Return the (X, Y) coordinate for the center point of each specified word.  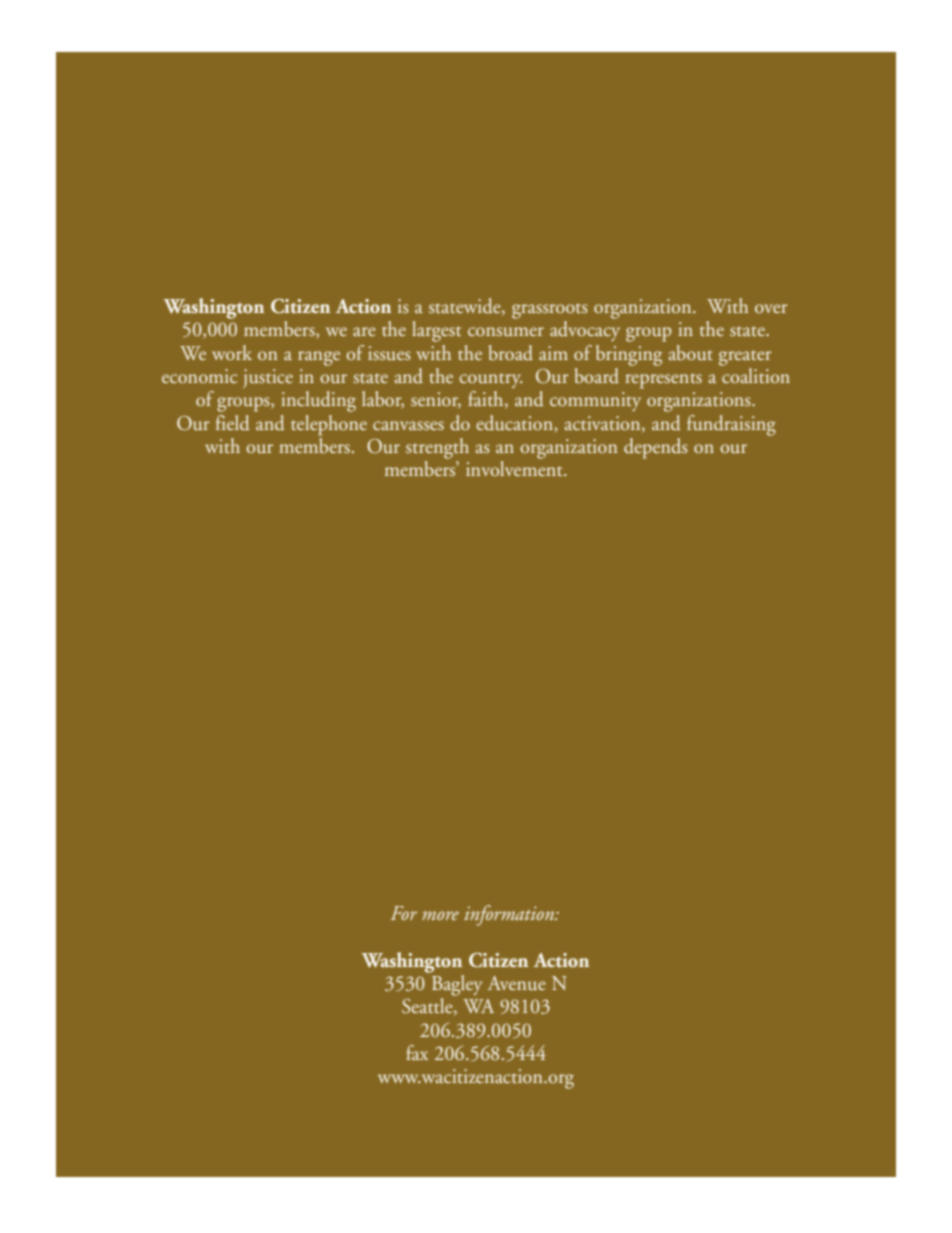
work (232, 352)
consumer (506, 332)
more (440, 915)
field (233, 422)
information (510, 915)
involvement (515, 468)
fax (417, 1052)
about (690, 353)
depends (656, 448)
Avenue (517, 983)
